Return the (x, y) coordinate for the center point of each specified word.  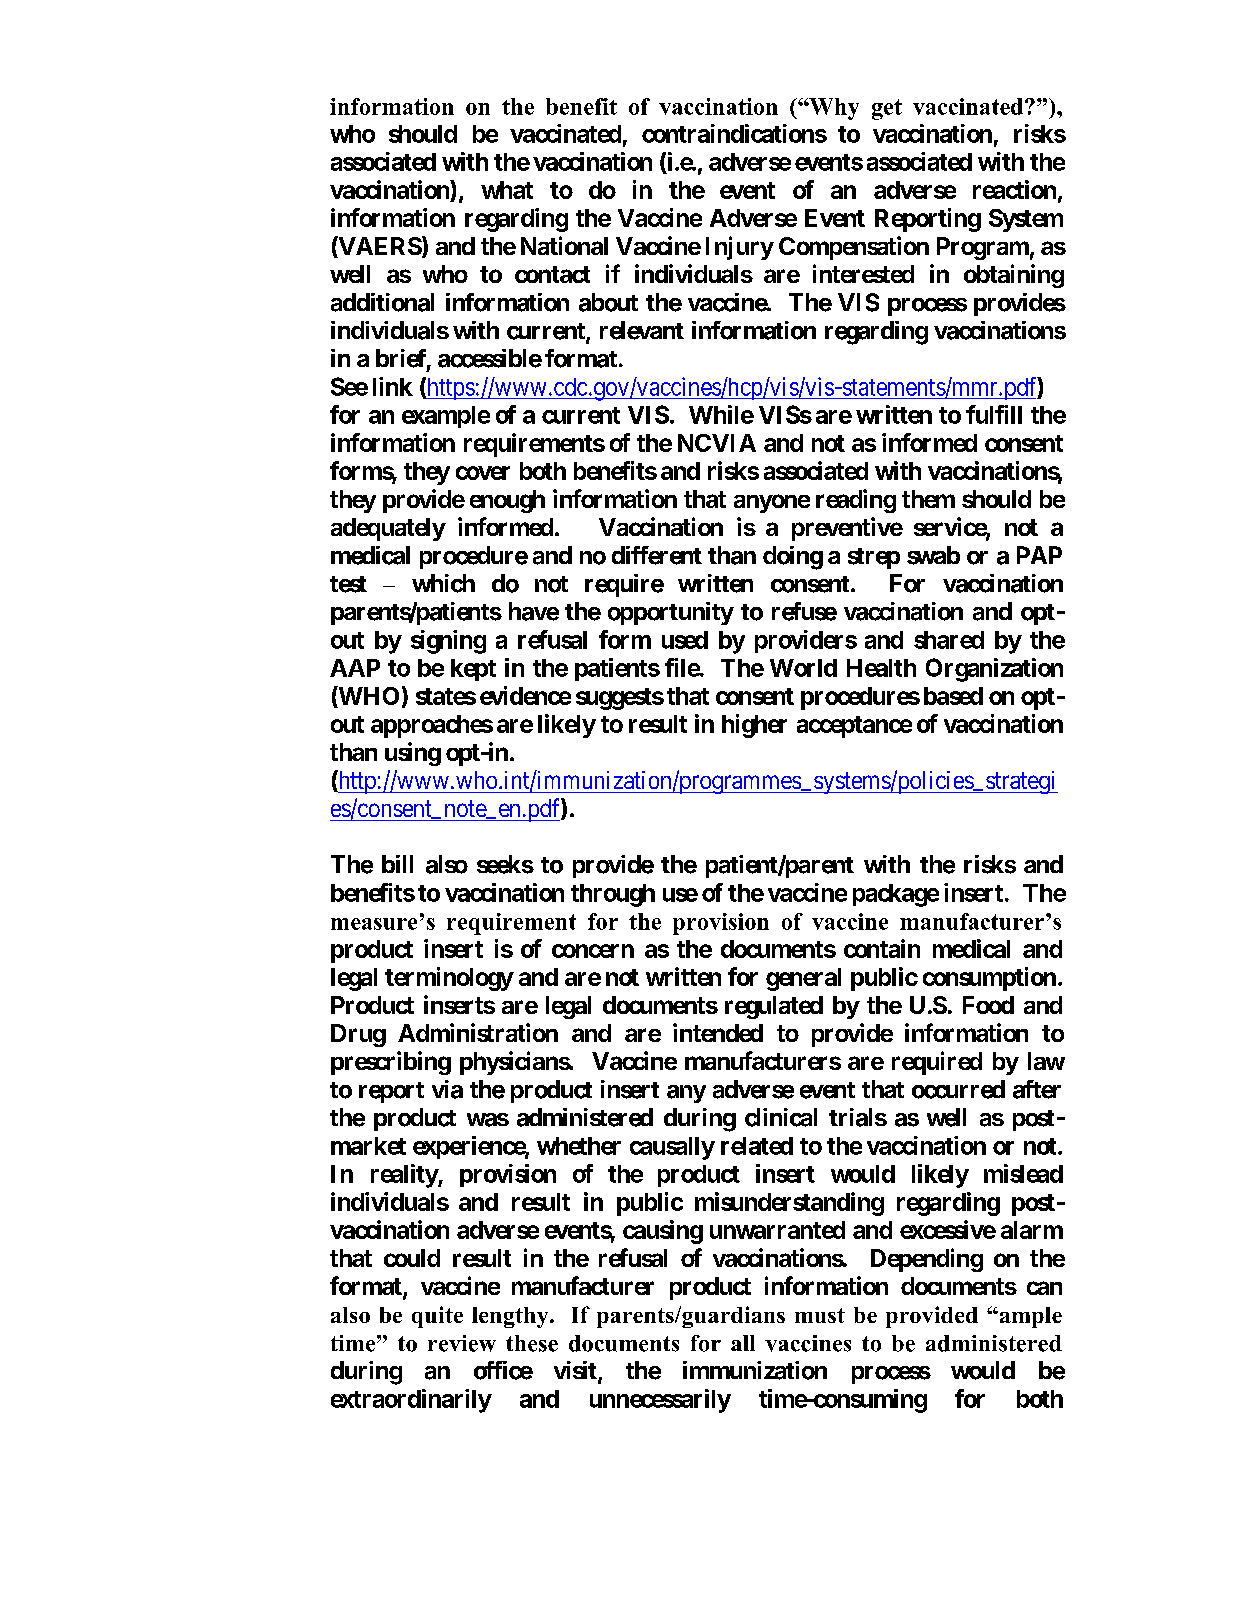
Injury (740, 248)
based (953, 696)
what (507, 190)
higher (754, 726)
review (462, 1343)
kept (473, 670)
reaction (1014, 189)
